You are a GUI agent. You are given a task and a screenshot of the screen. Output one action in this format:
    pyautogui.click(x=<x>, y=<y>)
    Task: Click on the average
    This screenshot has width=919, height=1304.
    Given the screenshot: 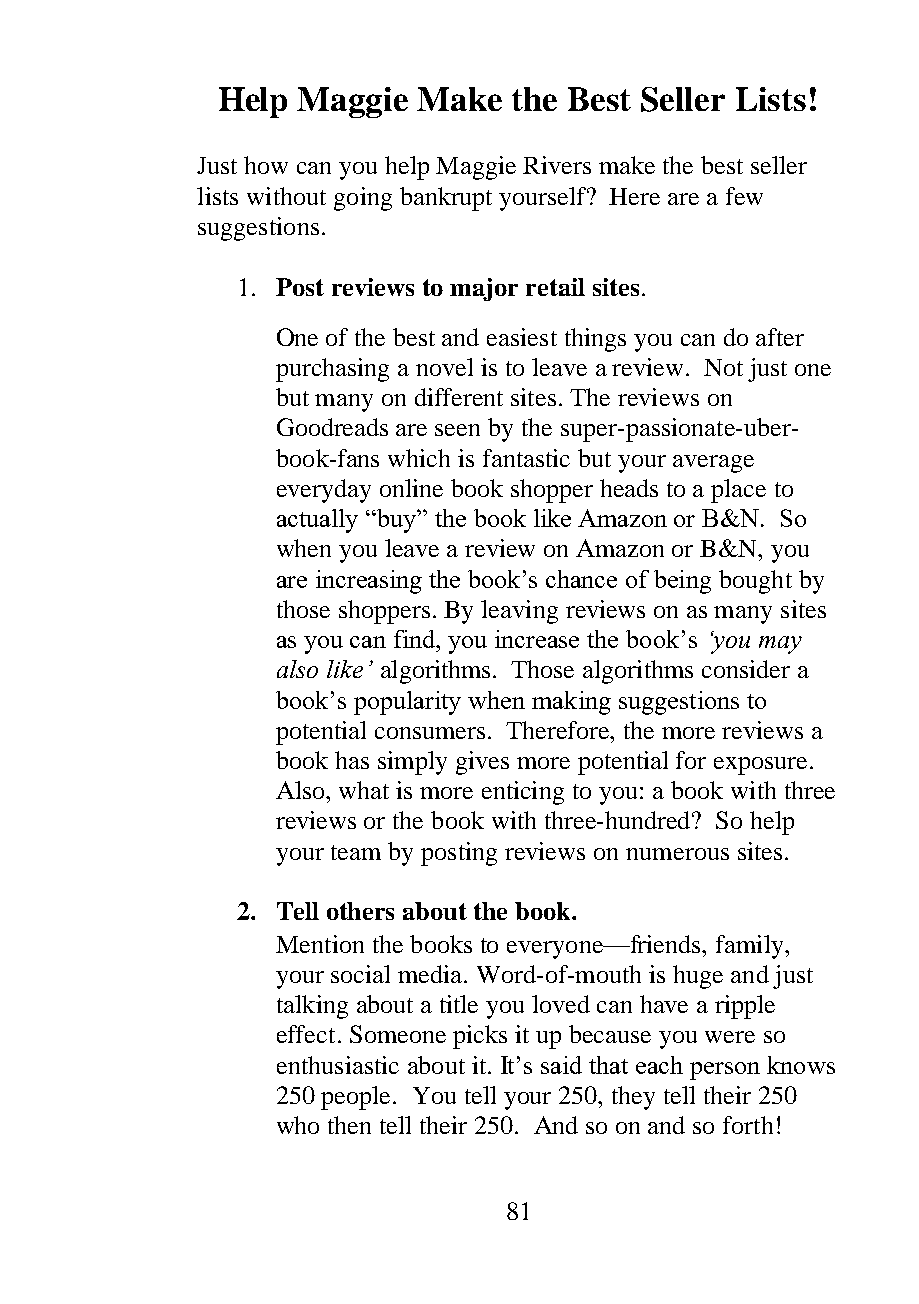 What is the action you would take?
    pyautogui.click(x=713, y=464)
